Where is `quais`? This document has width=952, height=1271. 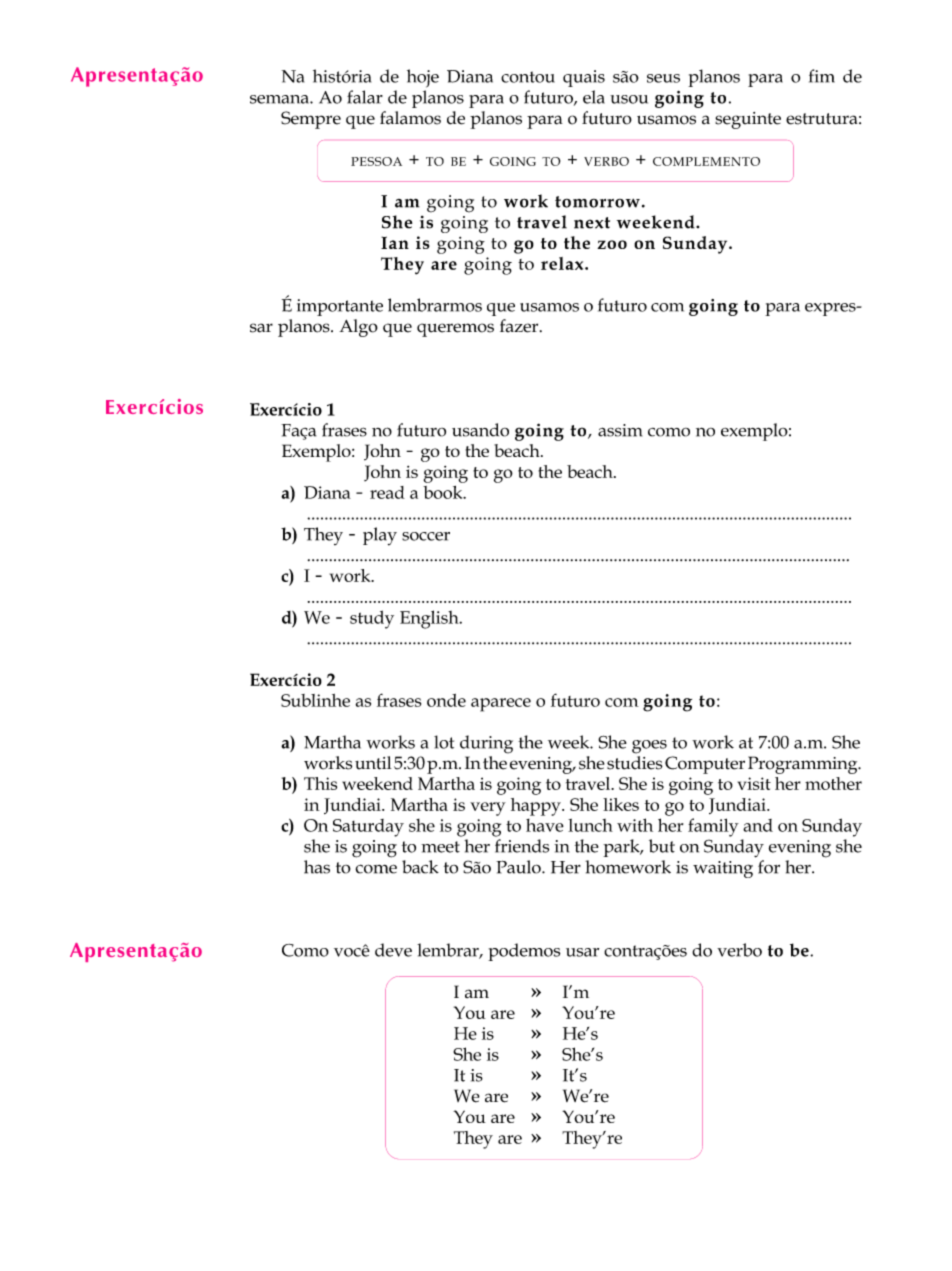
quais is located at coordinates (584, 78).
